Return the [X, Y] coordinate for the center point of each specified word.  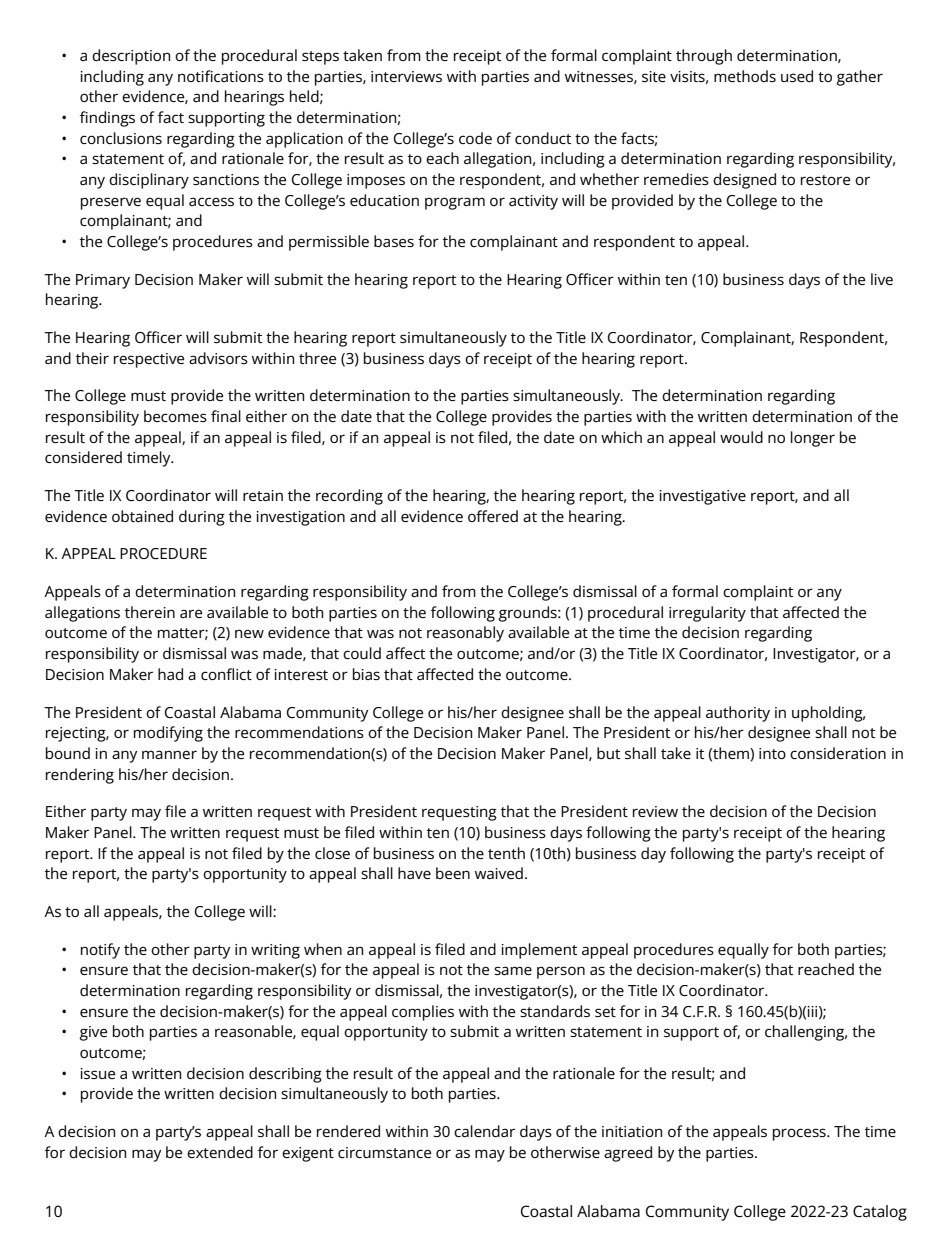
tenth [506, 853]
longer [813, 439]
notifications [221, 76]
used [797, 76]
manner [169, 754]
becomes [175, 416]
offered [493, 516]
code [475, 138]
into [772, 753]
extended [220, 1152]
